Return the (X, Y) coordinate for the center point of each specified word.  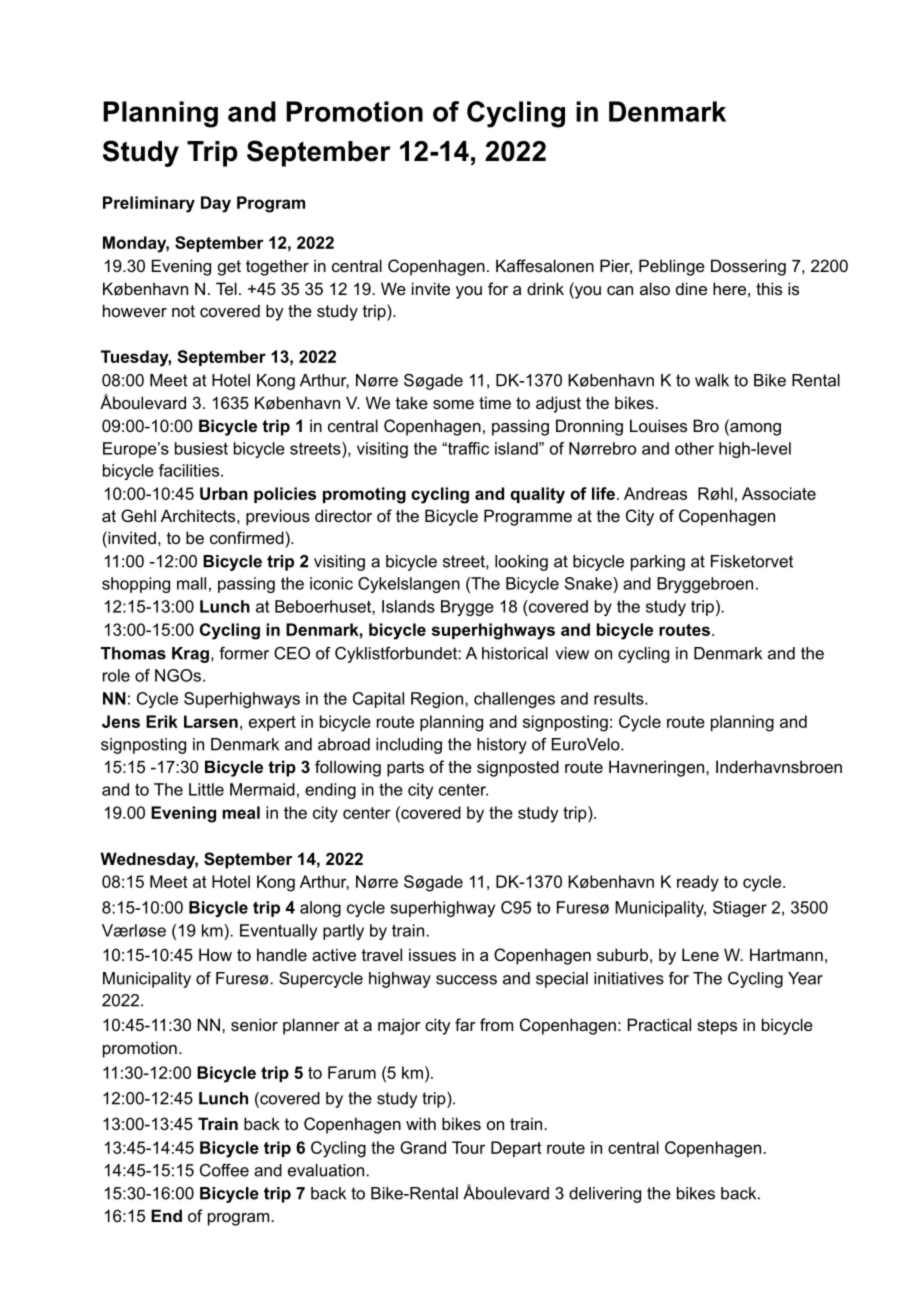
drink (545, 288)
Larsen (211, 721)
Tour (468, 1147)
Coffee (224, 1170)
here (729, 288)
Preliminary (149, 204)
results (620, 698)
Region (437, 700)
